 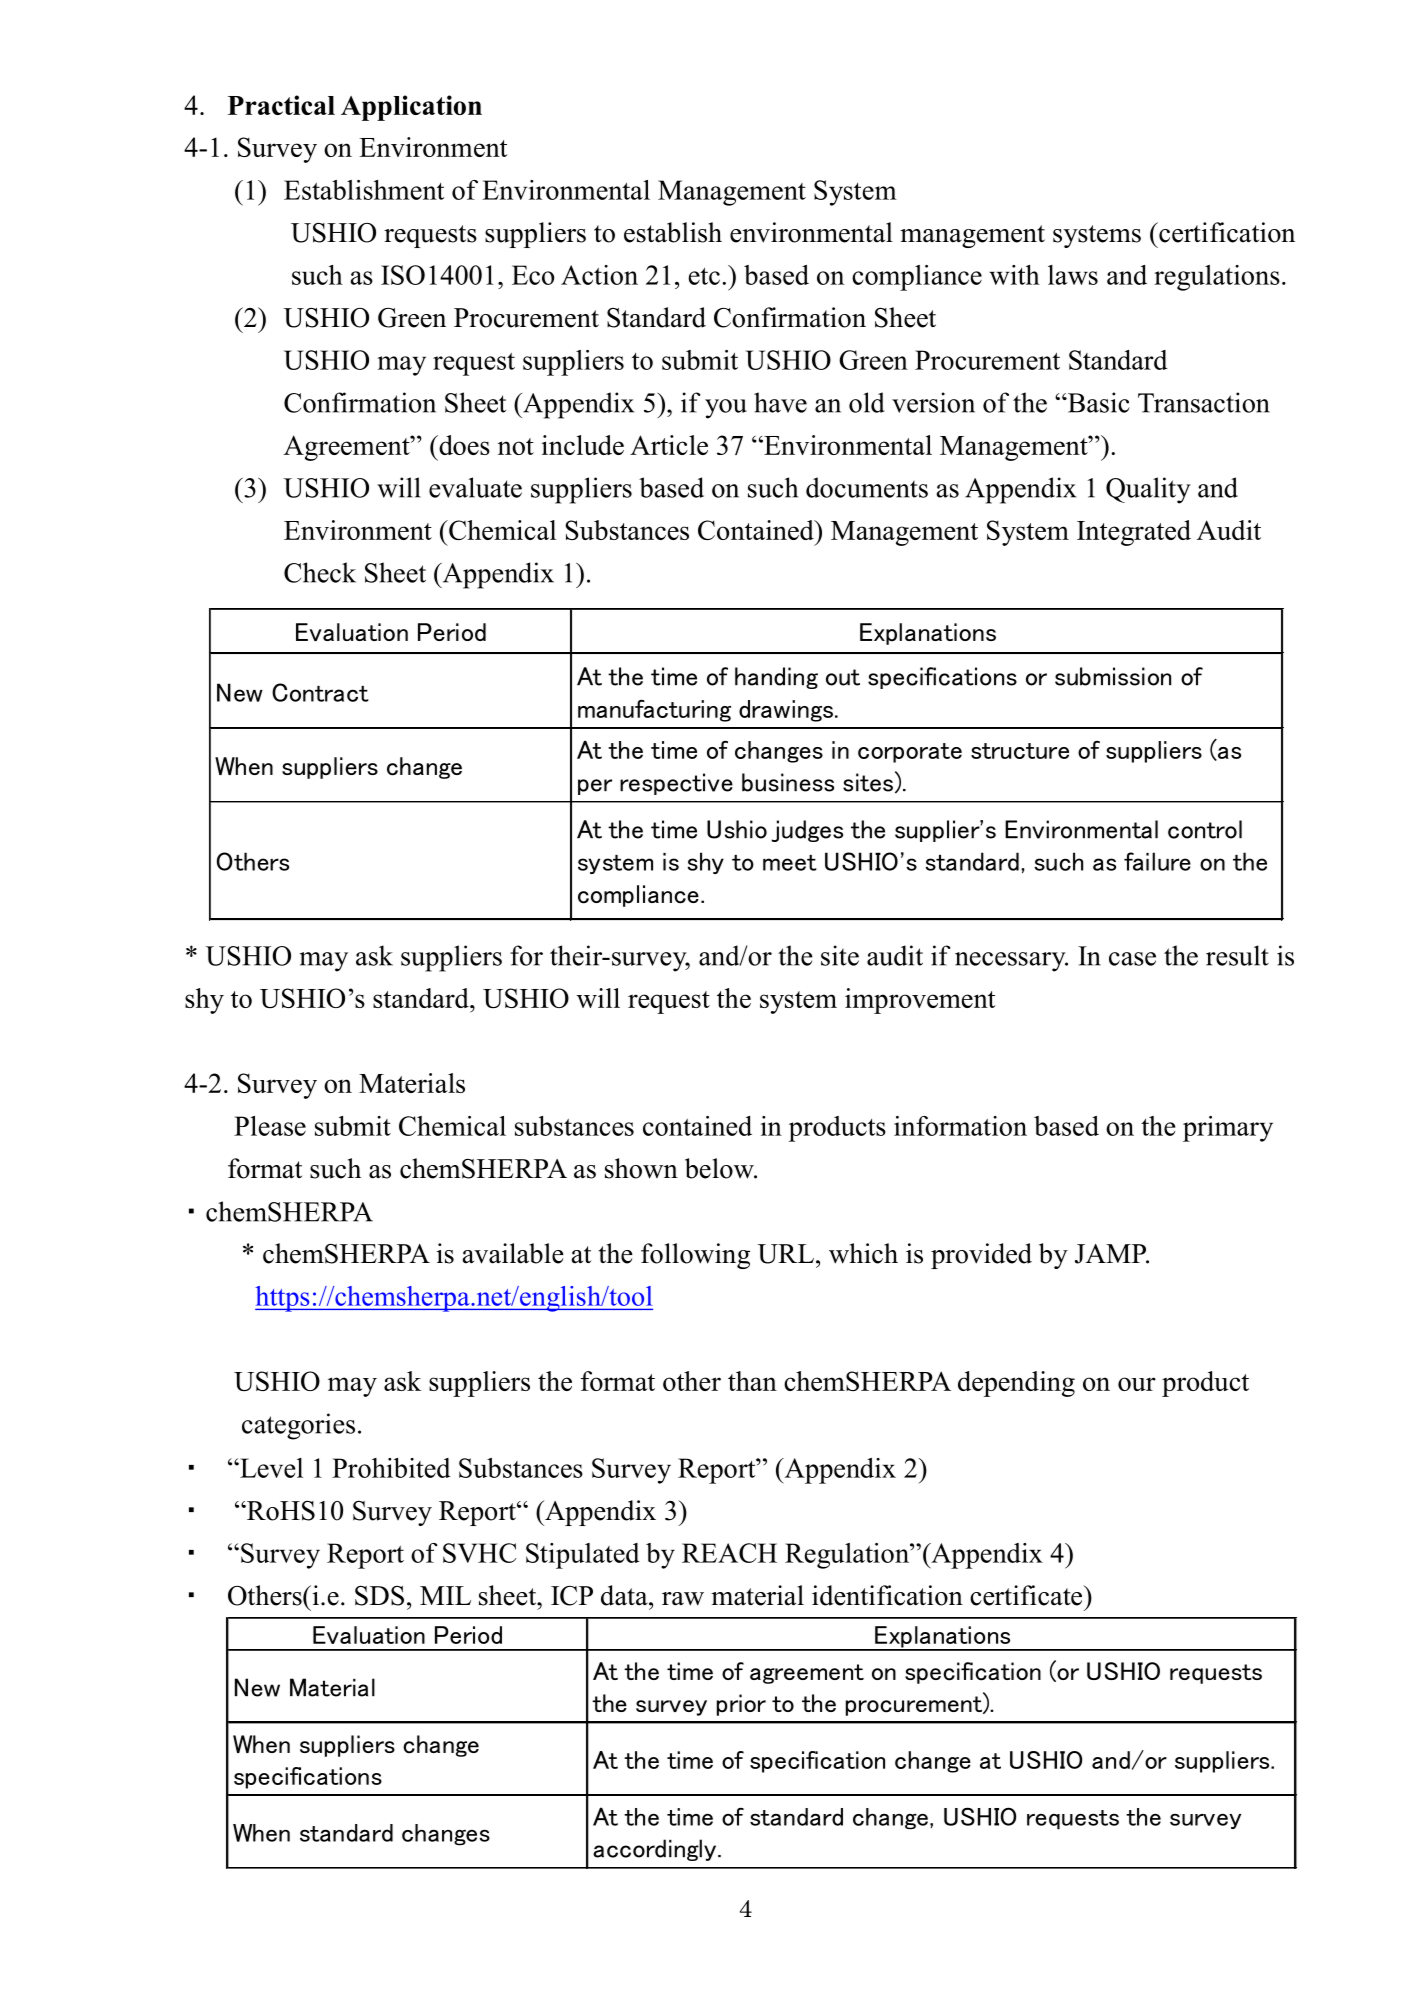 What do you see at coordinates (776, 678) in the document?
I see `handing` at bounding box center [776, 678].
